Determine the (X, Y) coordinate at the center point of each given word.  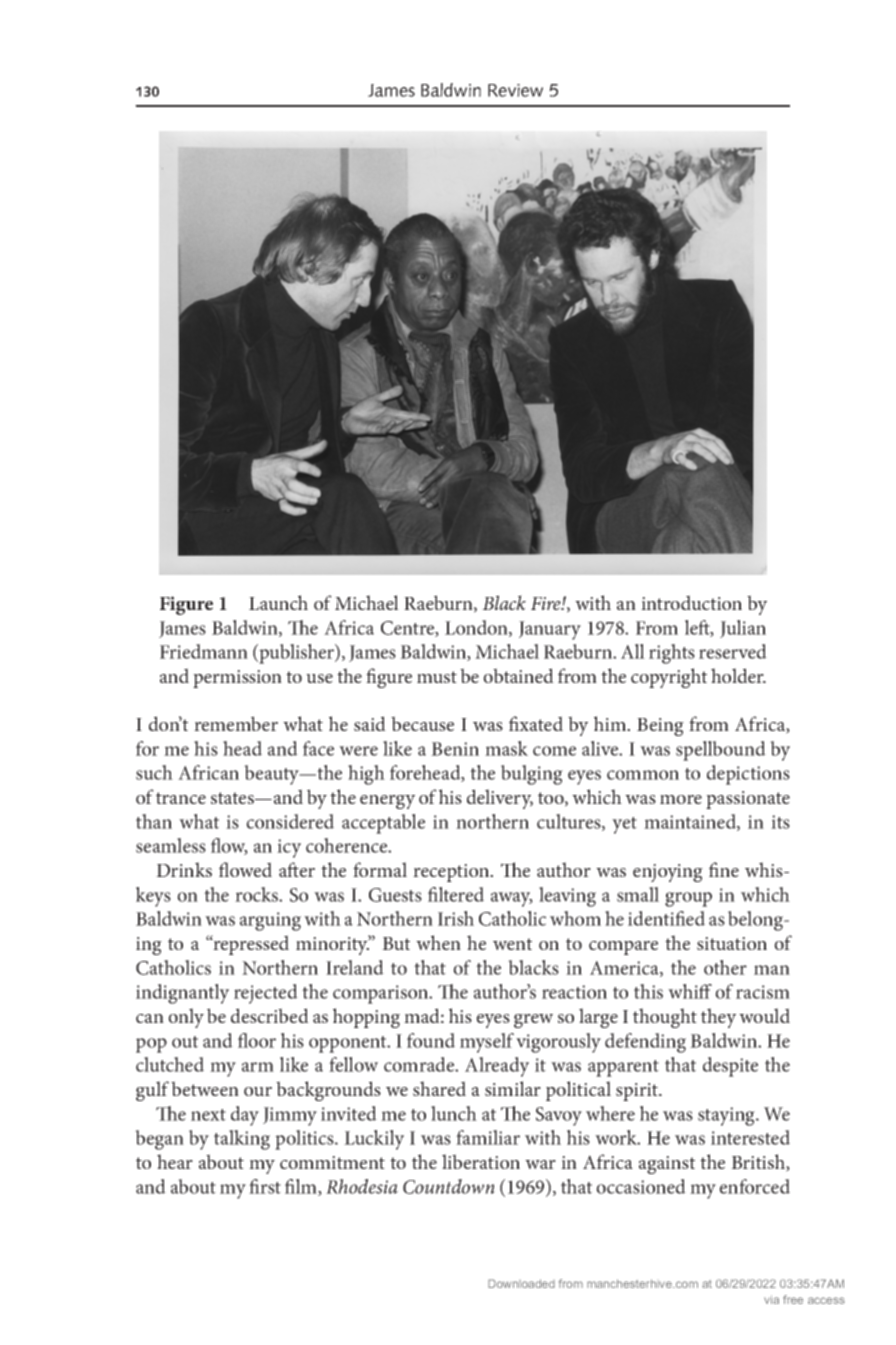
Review (515, 90)
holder (738, 675)
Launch (278, 602)
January (550, 630)
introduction (691, 602)
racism (763, 992)
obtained (518, 675)
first (265, 1186)
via (771, 1299)
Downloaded (521, 1283)
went (512, 944)
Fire (547, 603)
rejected (266, 994)
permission (237, 679)
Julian (743, 629)
